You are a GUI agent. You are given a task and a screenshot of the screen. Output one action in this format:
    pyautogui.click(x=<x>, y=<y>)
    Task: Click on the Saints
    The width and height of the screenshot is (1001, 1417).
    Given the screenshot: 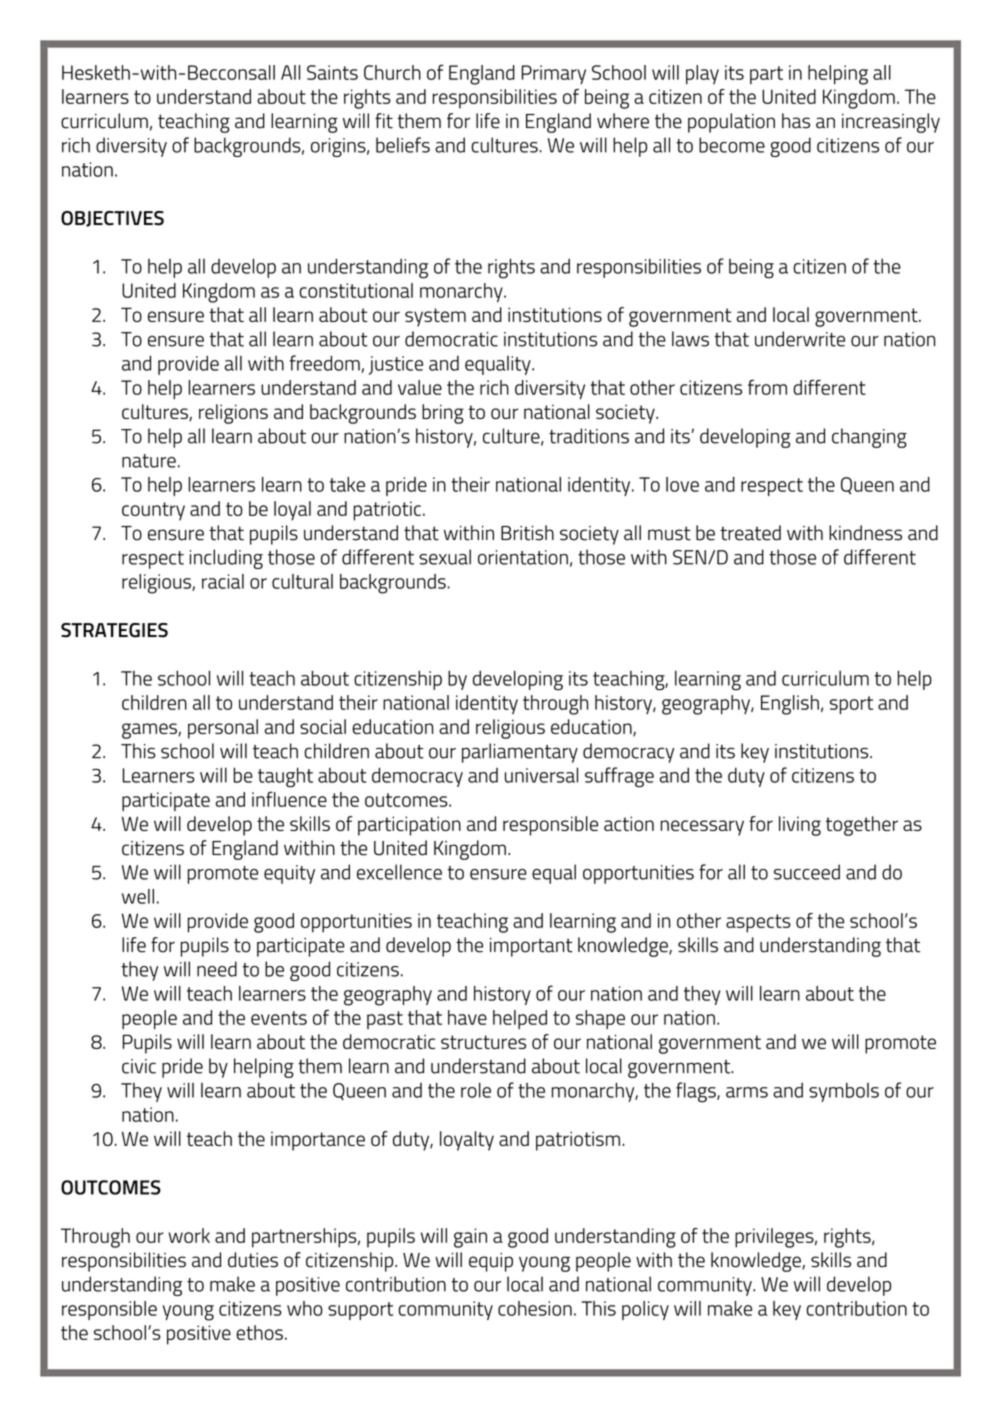 What is the action you would take?
    pyautogui.click(x=332, y=72)
